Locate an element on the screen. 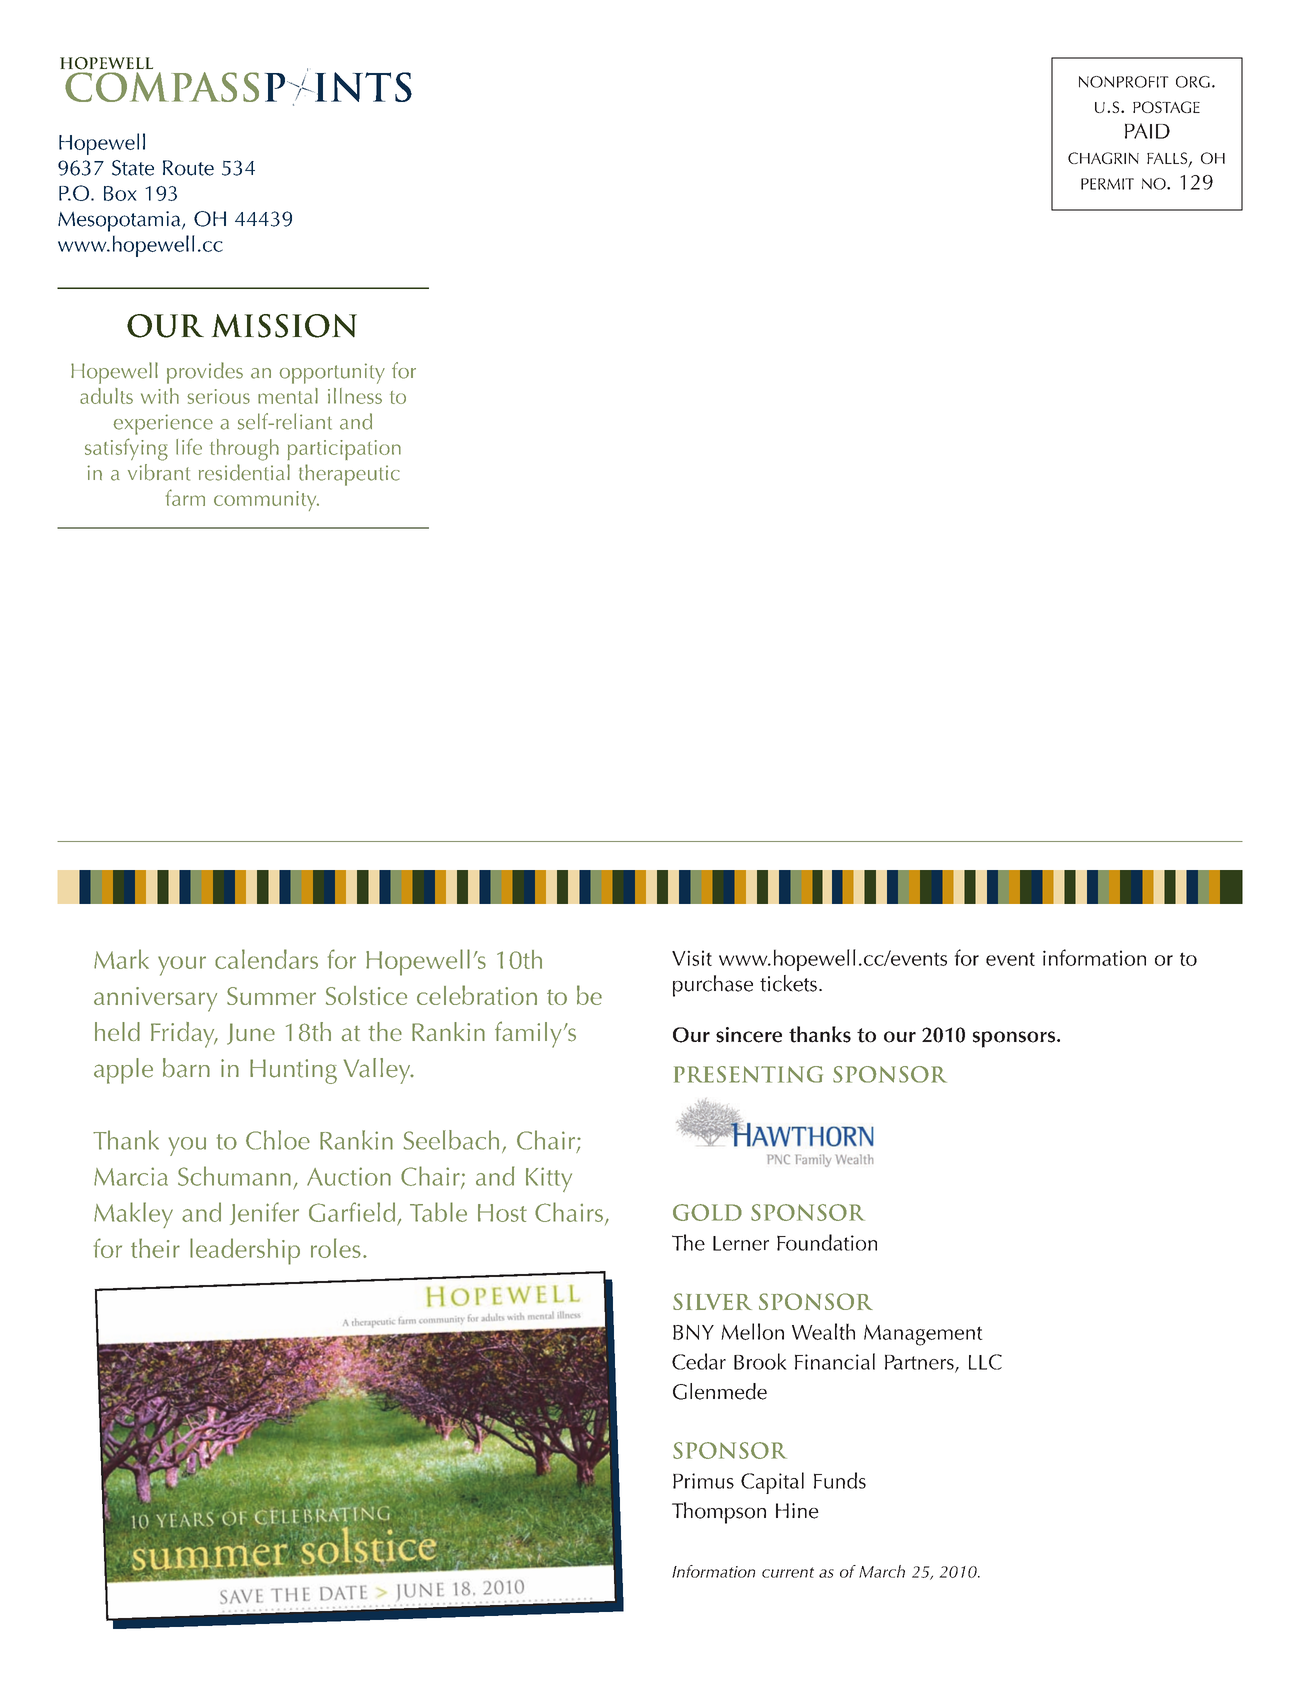 The width and height of the screenshot is (1300, 1683). CHAGRIN is located at coordinates (1103, 158).
